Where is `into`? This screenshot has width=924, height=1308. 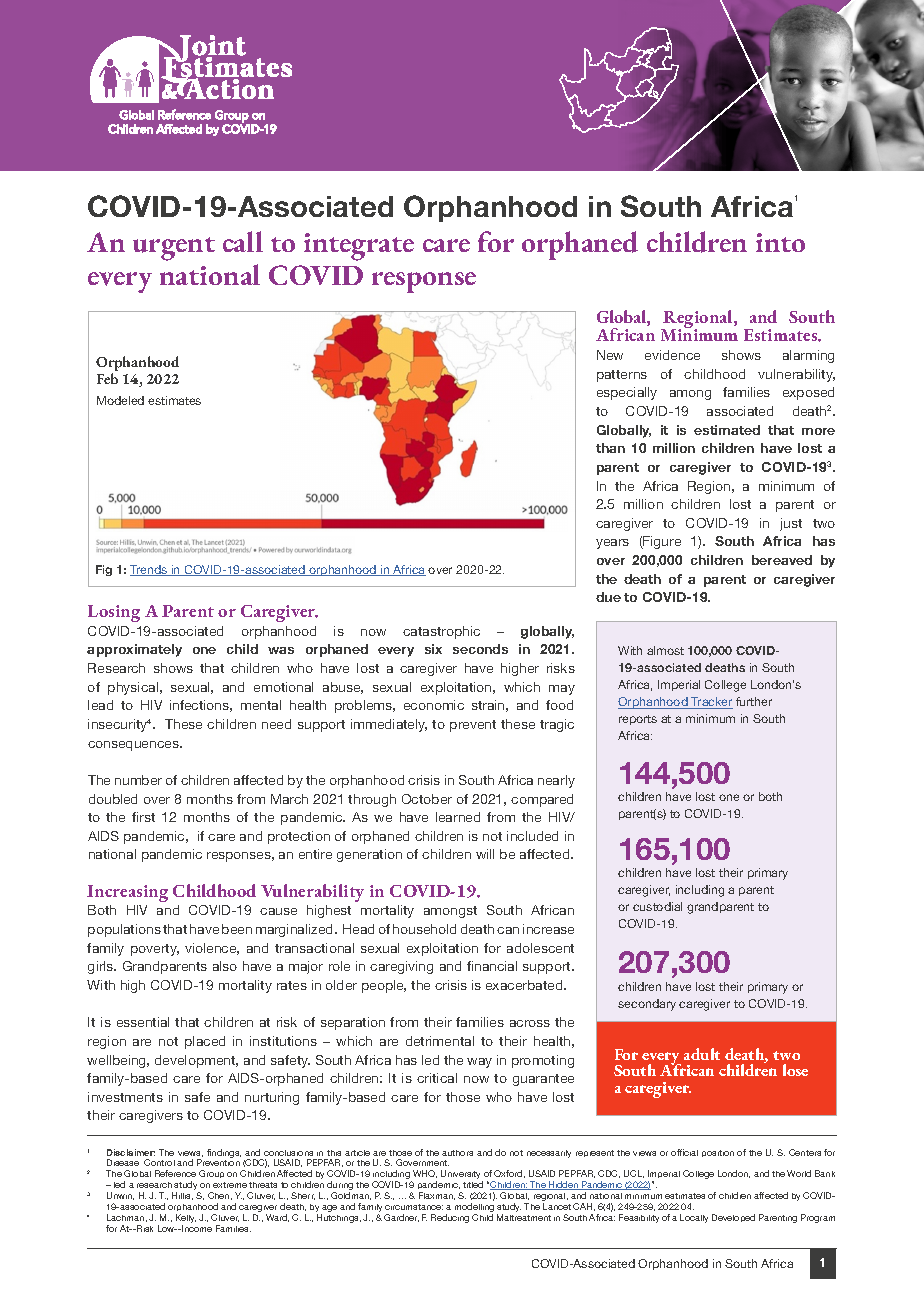
into is located at coordinates (780, 242).
